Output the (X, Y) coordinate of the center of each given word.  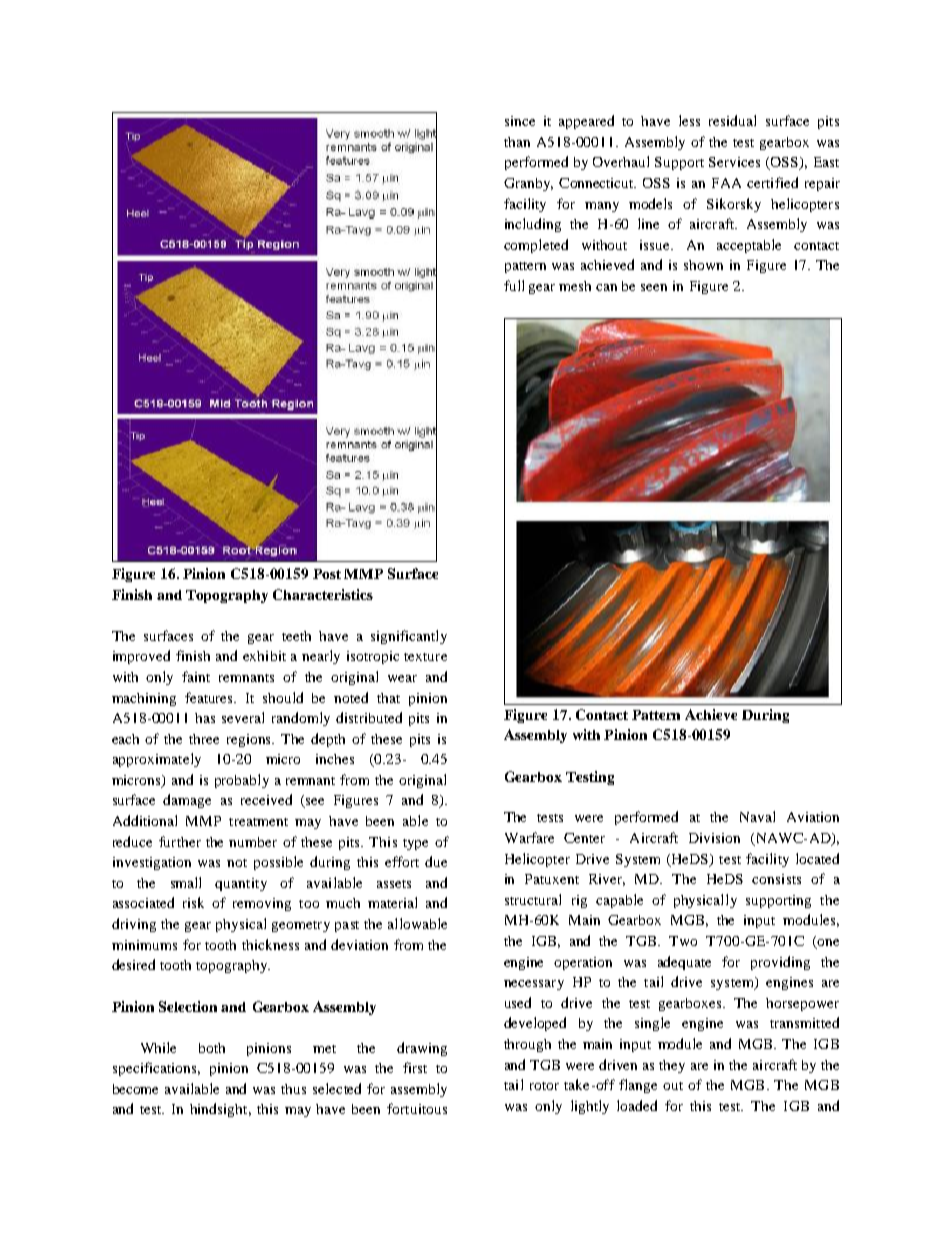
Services (734, 162)
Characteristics (323, 594)
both (212, 1048)
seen (654, 287)
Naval (757, 816)
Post (327, 574)
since (520, 121)
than (517, 142)
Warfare (529, 837)
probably (242, 781)
